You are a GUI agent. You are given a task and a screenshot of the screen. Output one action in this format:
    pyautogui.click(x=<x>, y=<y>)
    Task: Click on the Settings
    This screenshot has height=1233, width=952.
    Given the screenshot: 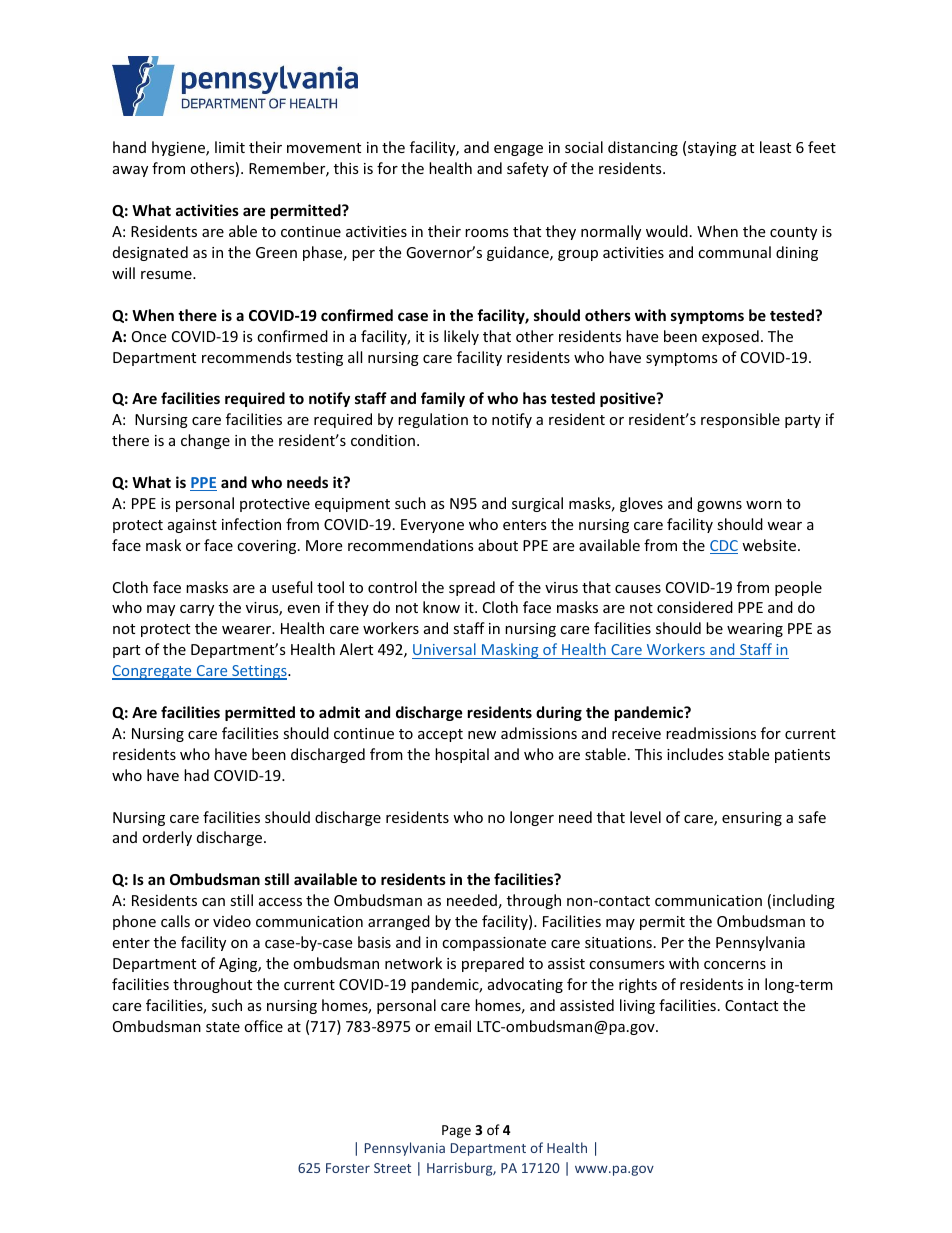 What is the action you would take?
    pyautogui.click(x=259, y=672)
